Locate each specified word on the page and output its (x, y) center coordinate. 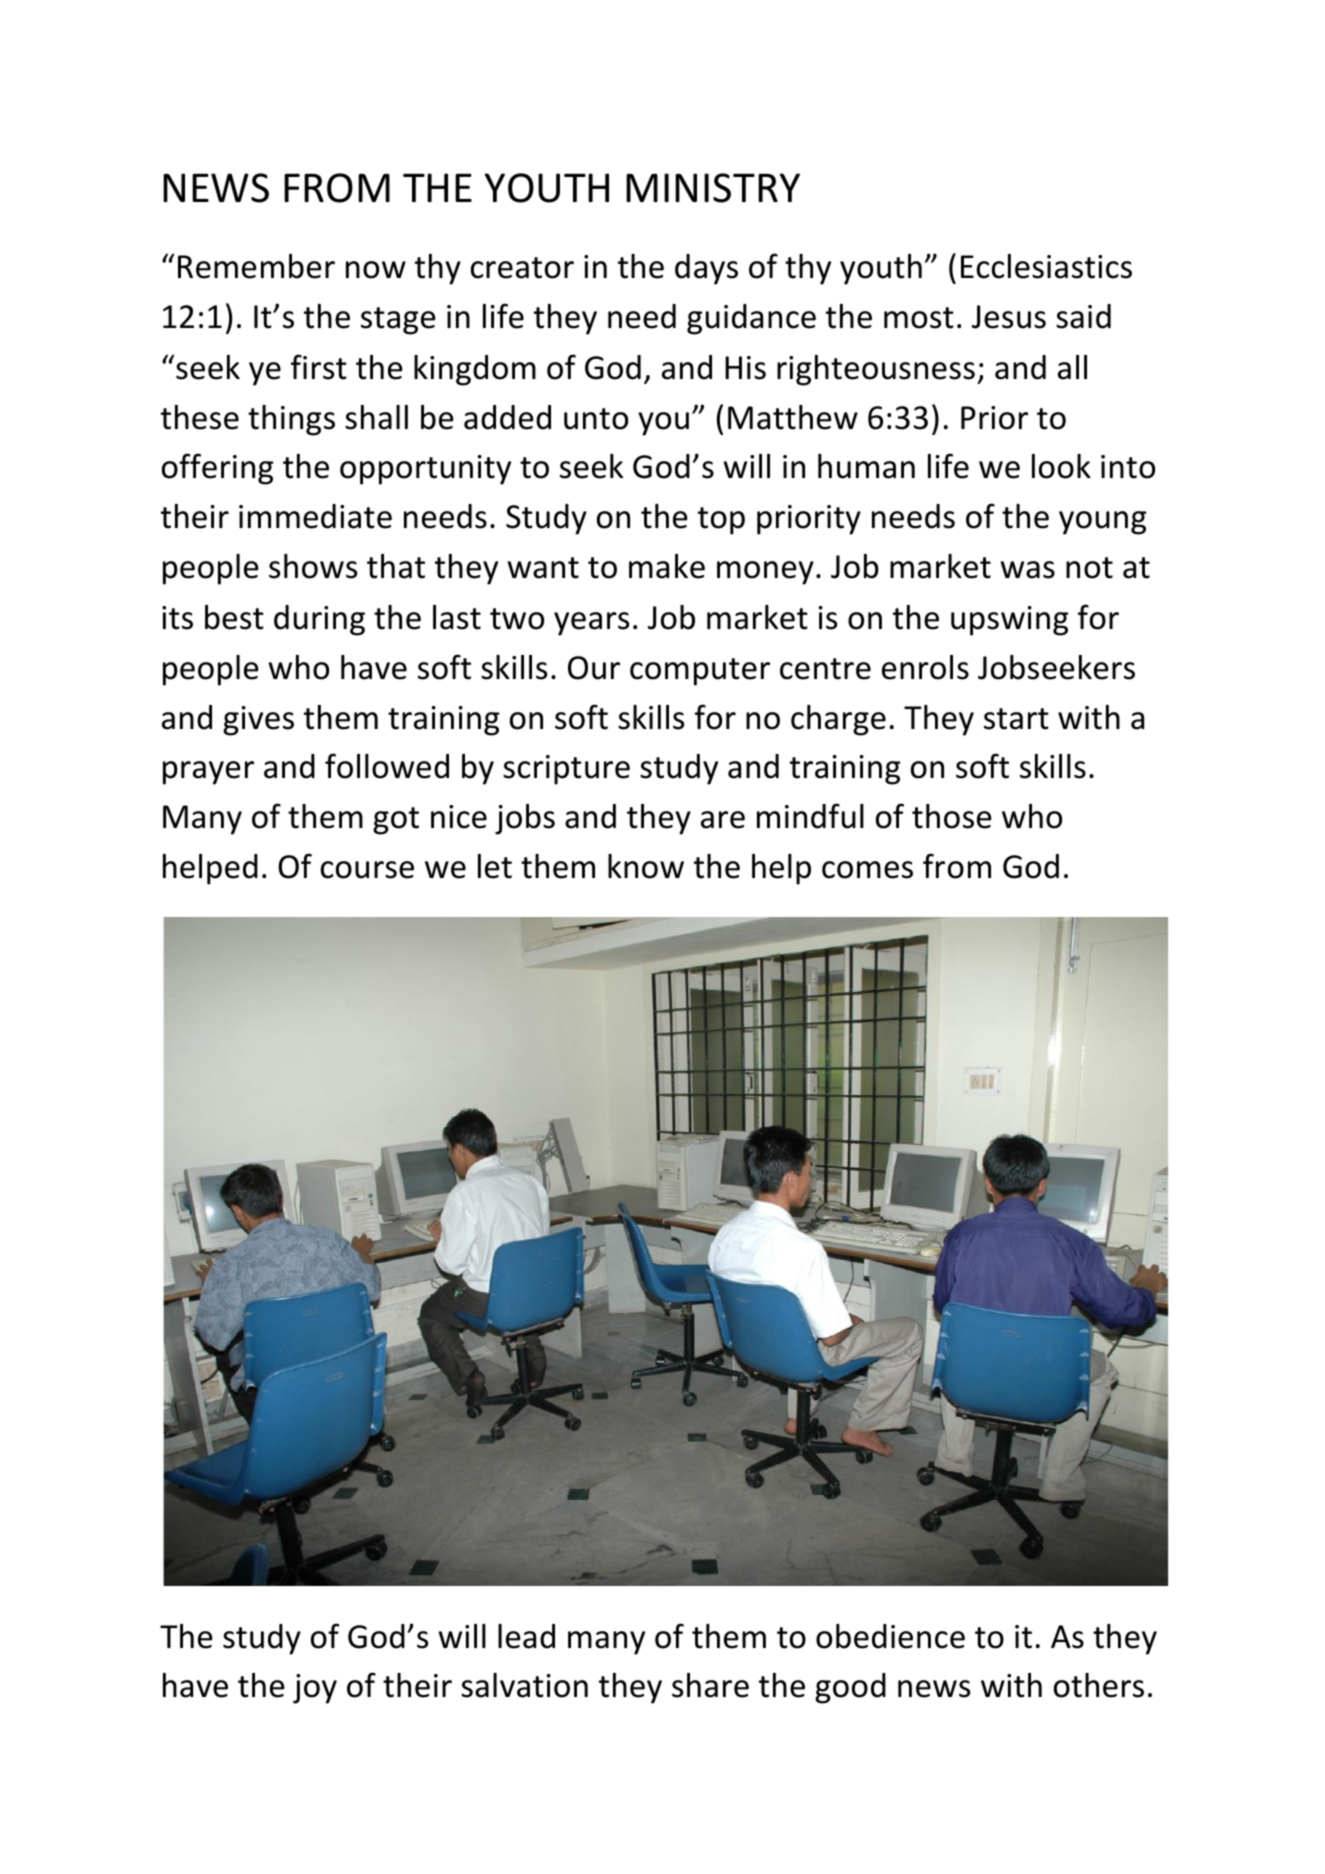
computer (700, 672)
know (646, 866)
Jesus (1009, 317)
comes (867, 870)
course (367, 870)
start (1016, 719)
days (706, 269)
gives (258, 721)
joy (315, 1689)
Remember (256, 266)
